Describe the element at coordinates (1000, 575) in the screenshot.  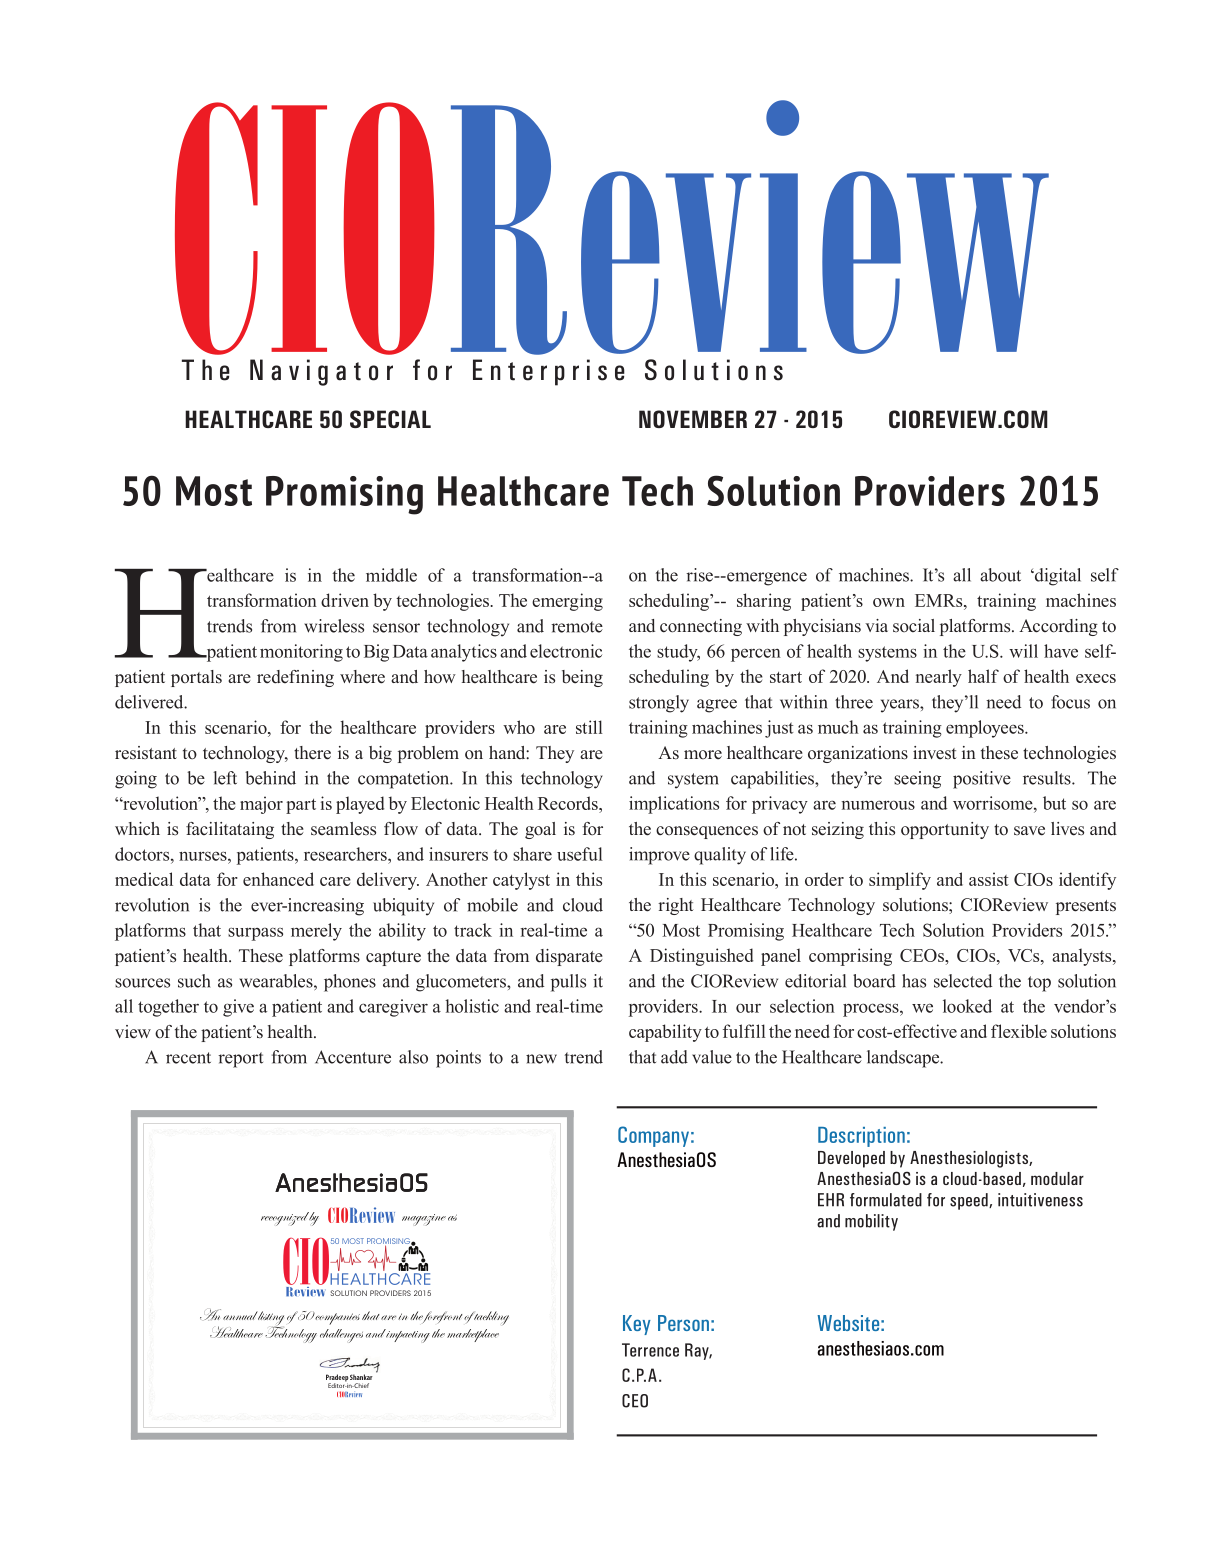
I see `about` at that location.
